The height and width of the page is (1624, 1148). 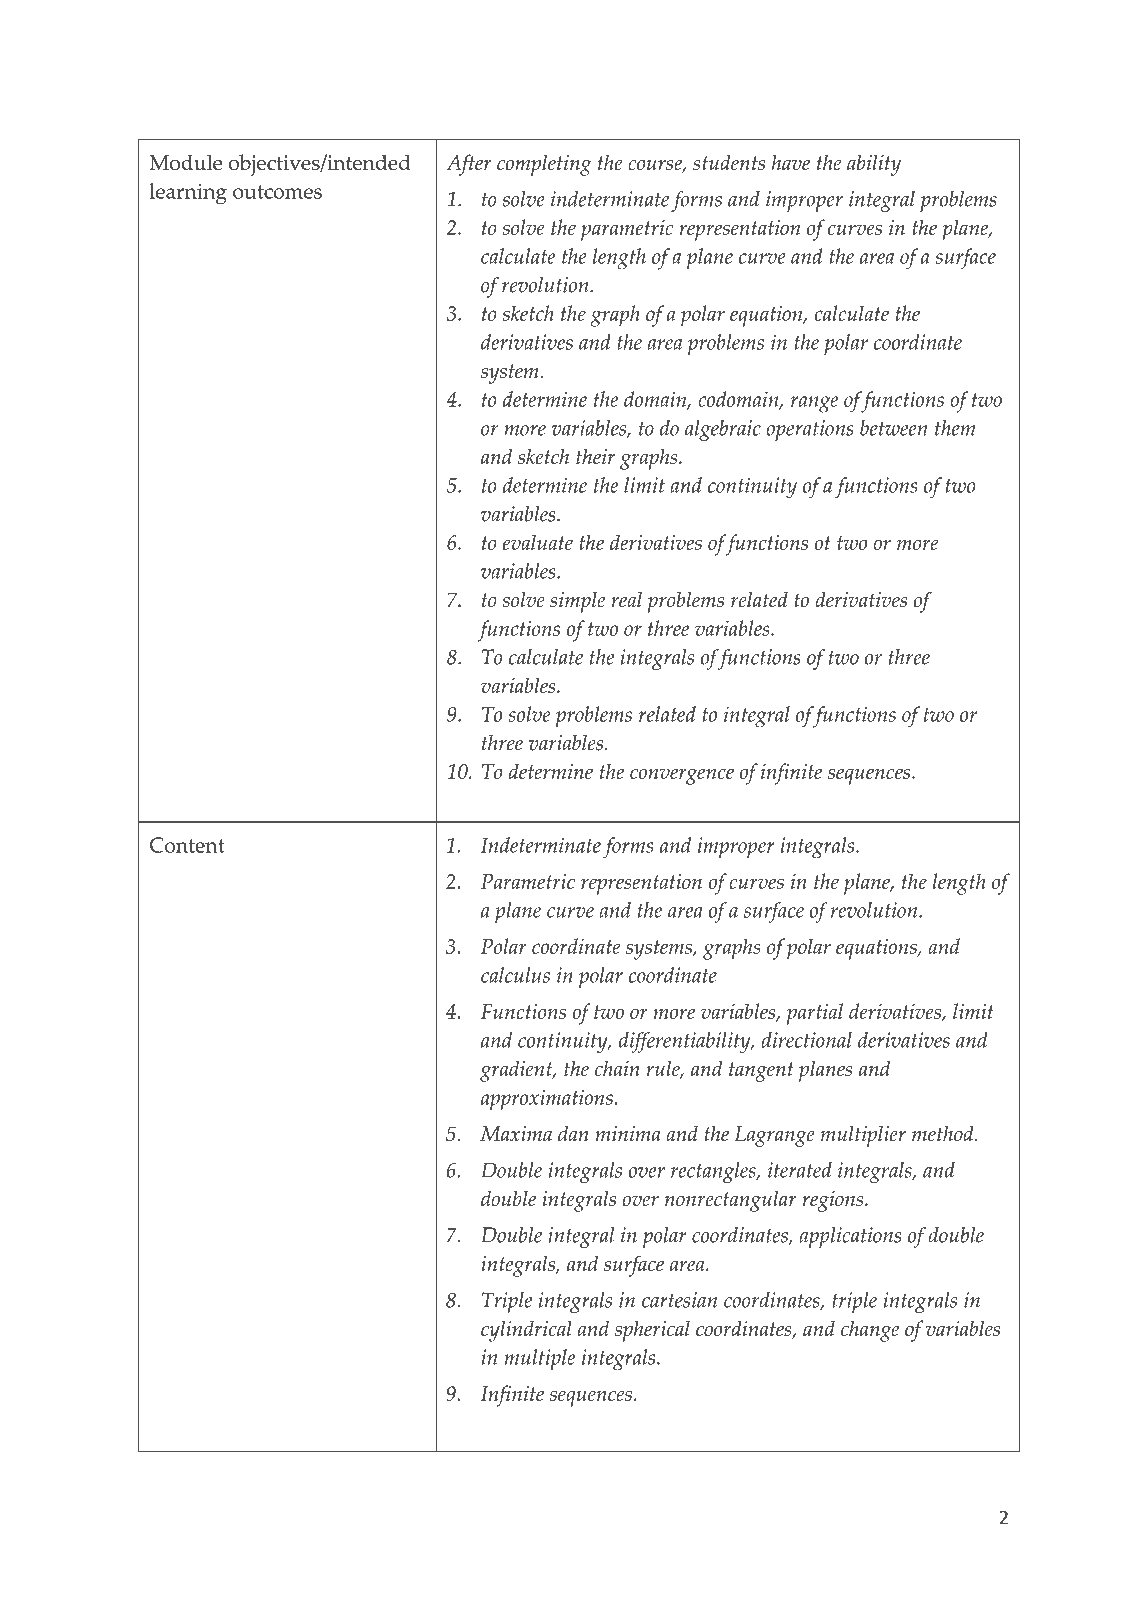 I want to click on simple, so click(x=577, y=602).
